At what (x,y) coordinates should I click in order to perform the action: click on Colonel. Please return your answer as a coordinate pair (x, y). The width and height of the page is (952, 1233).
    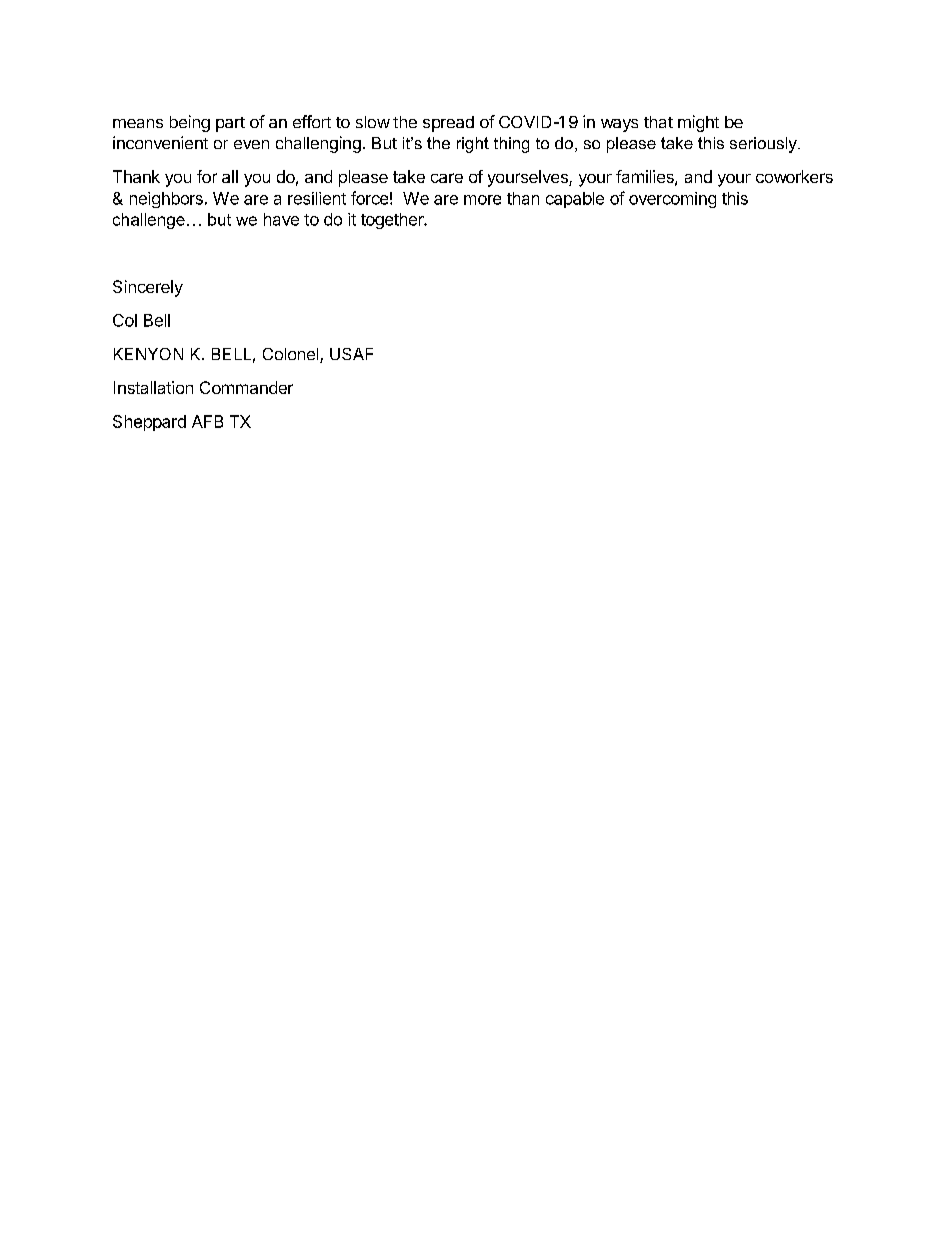
    Looking at the image, I should click on (292, 355).
